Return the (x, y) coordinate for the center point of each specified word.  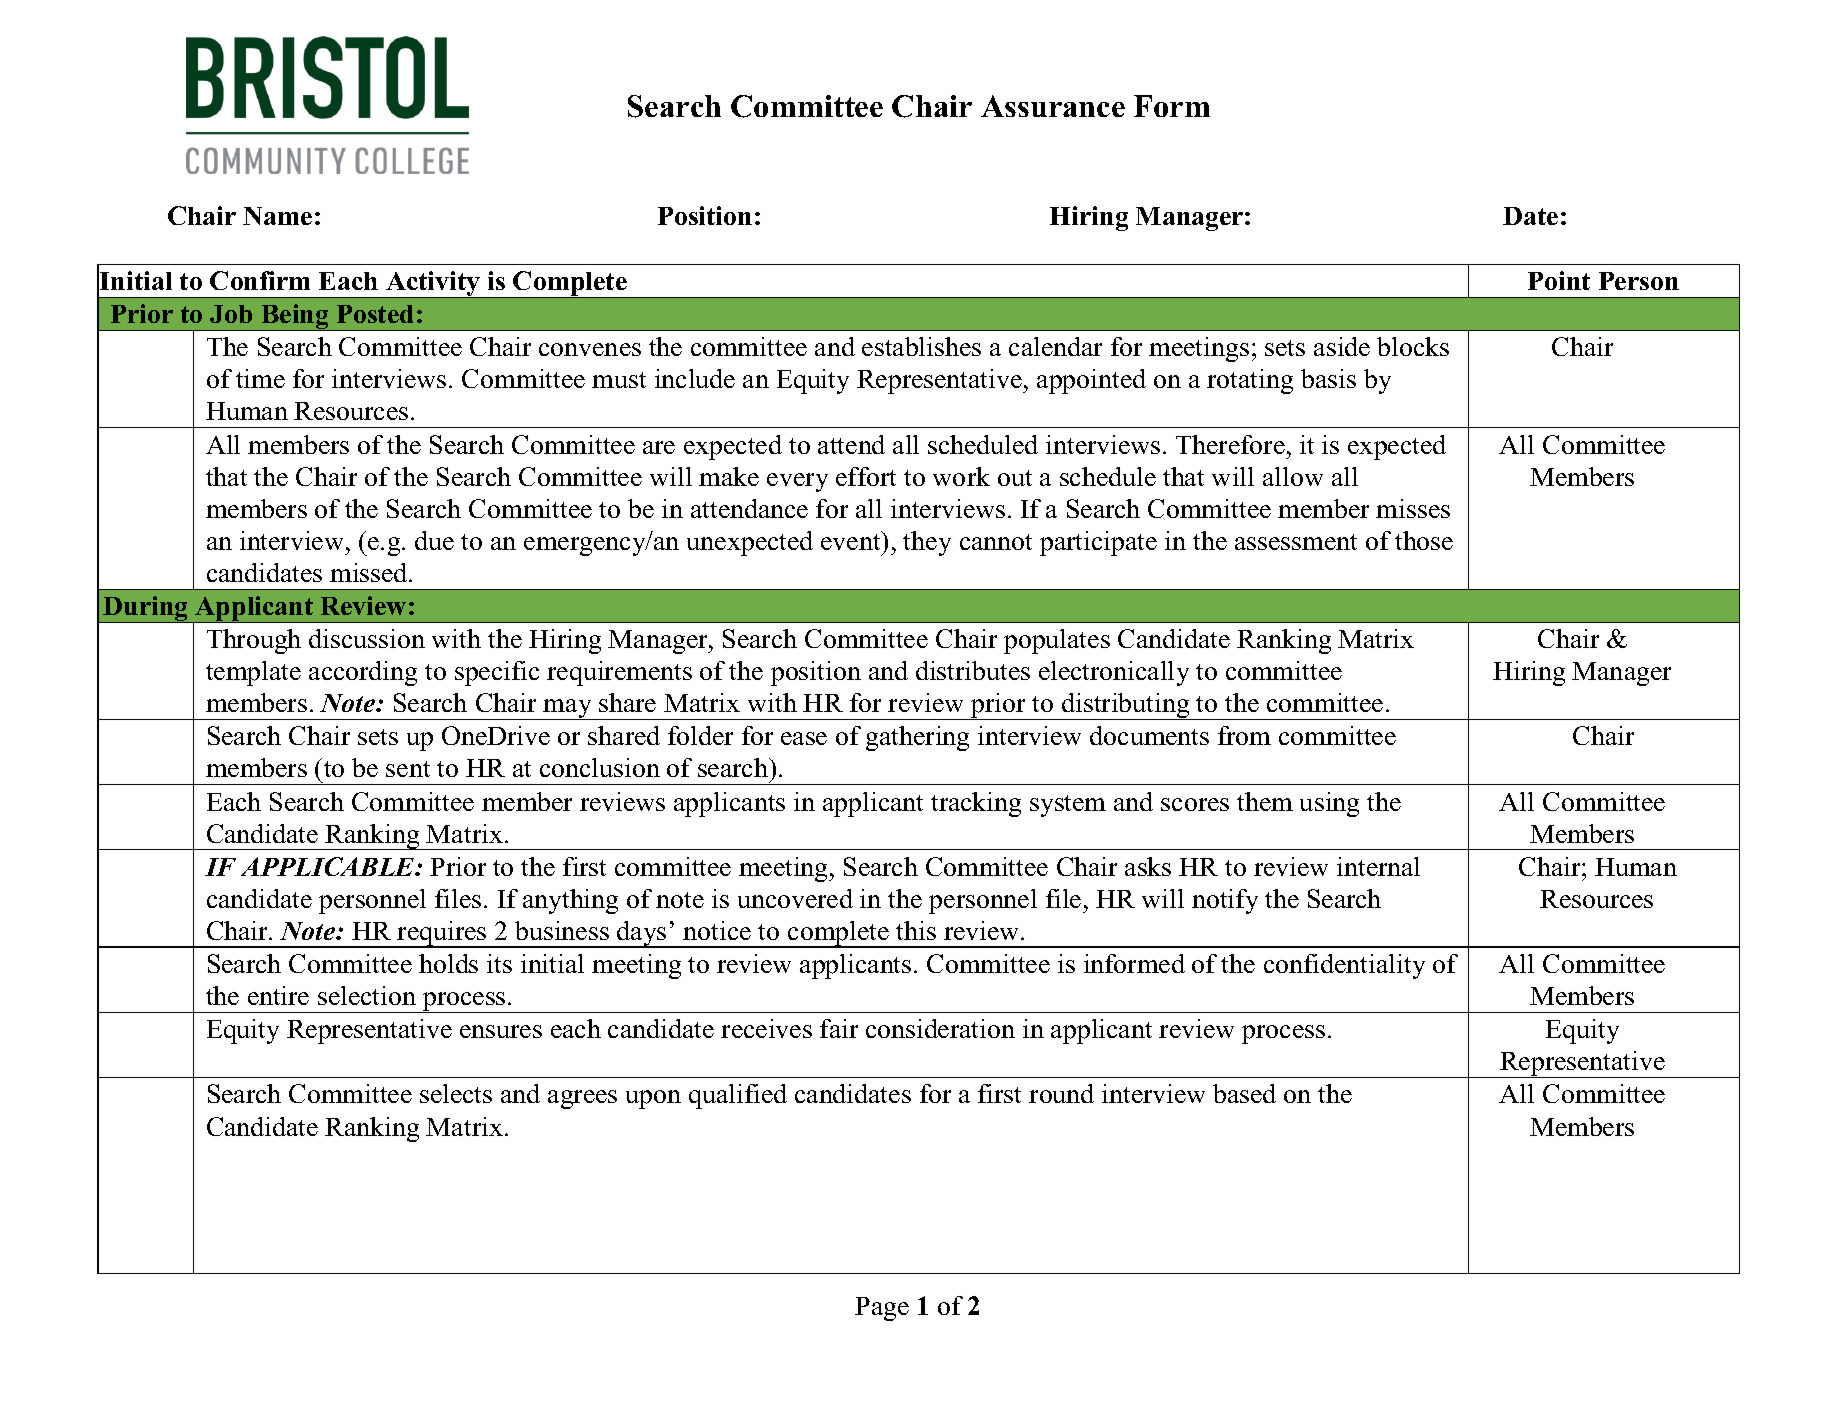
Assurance (1053, 106)
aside (1342, 346)
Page (882, 1309)
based (1244, 1093)
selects (456, 1093)
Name (277, 216)
